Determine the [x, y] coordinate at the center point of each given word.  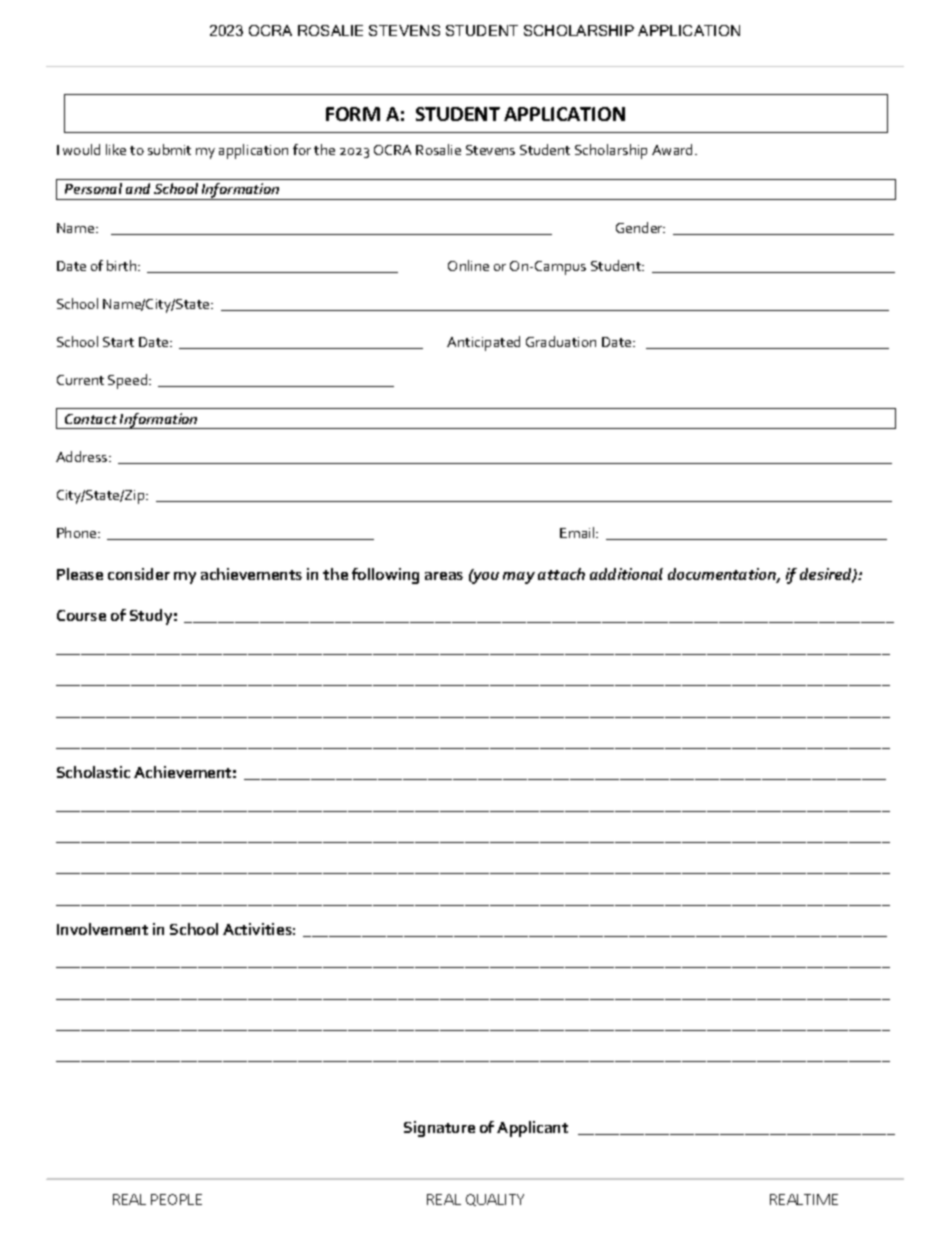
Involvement [102, 929]
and [138, 188]
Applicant [532, 1129]
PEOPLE [176, 1199]
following [385, 576]
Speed [129, 381]
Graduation [561, 341]
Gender [640, 227]
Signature [439, 1129]
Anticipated [483, 343]
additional [626, 574]
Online [468, 265]
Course [81, 615]
